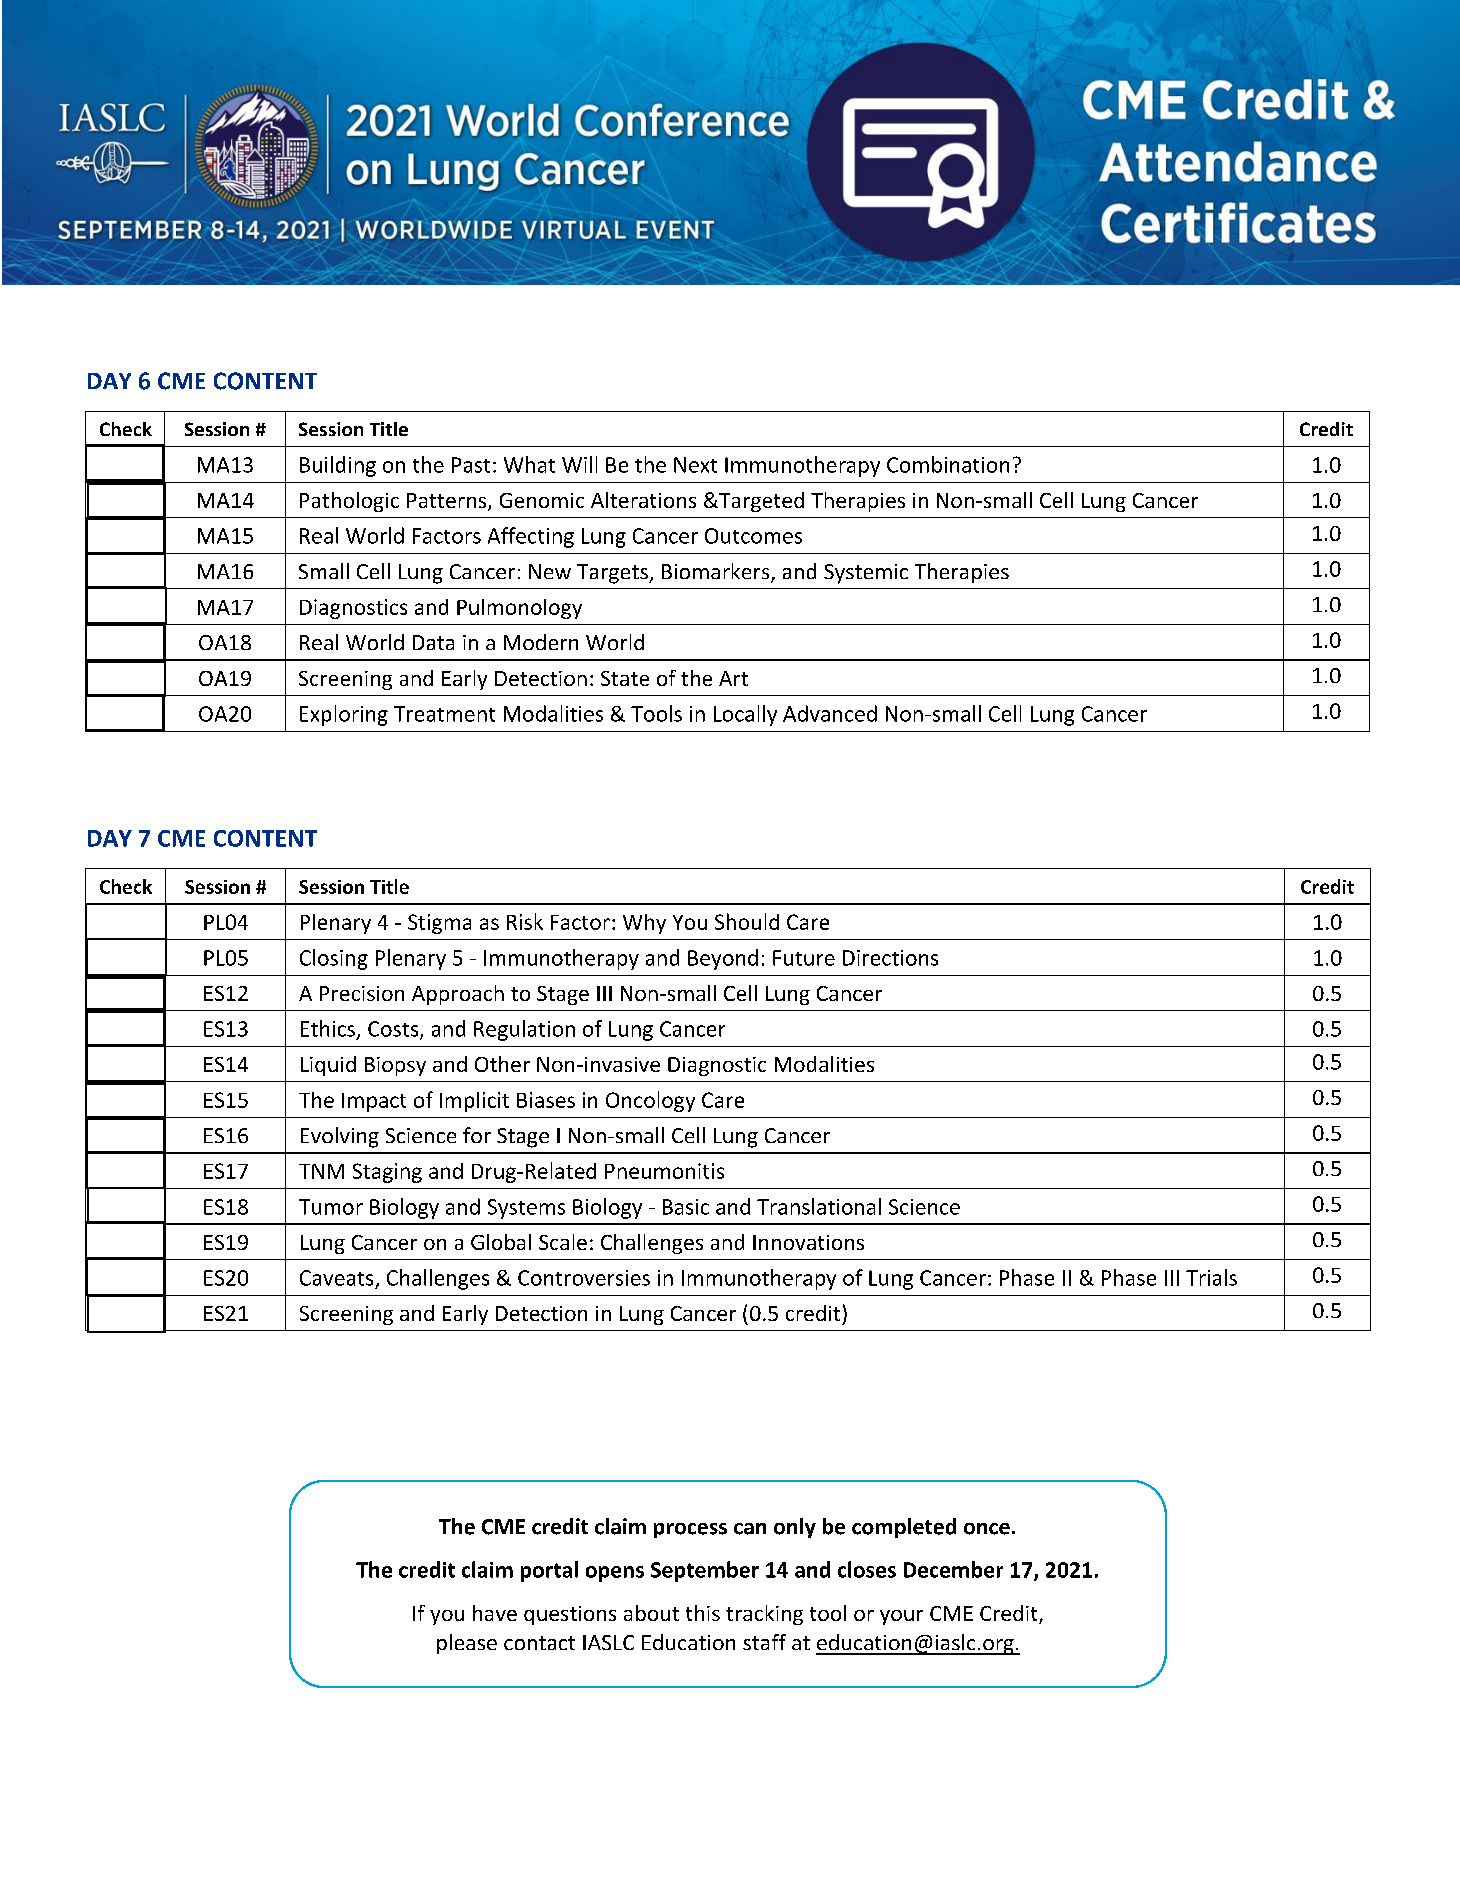 The image size is (1460, 1890). I want to click on Targeted, so click(760, 502).
